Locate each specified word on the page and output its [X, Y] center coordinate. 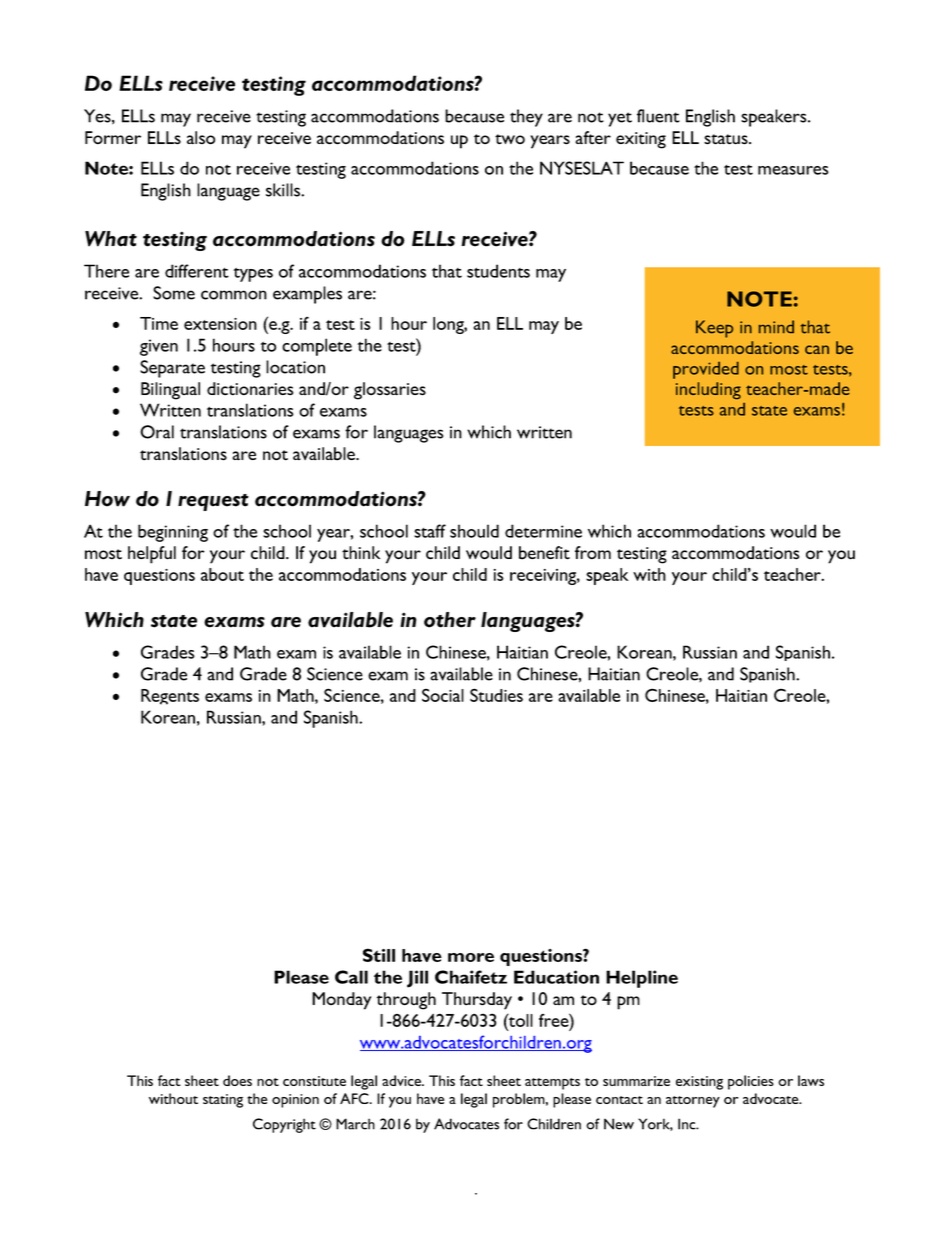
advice [402, 1080]
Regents [170, 697]
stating [223, 1101]
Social [443, 695]
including [708, 390]
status [727, 139]
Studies [496, 695]
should [474, 531]
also [201, 138]
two [510, 139]
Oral [157, 432]
